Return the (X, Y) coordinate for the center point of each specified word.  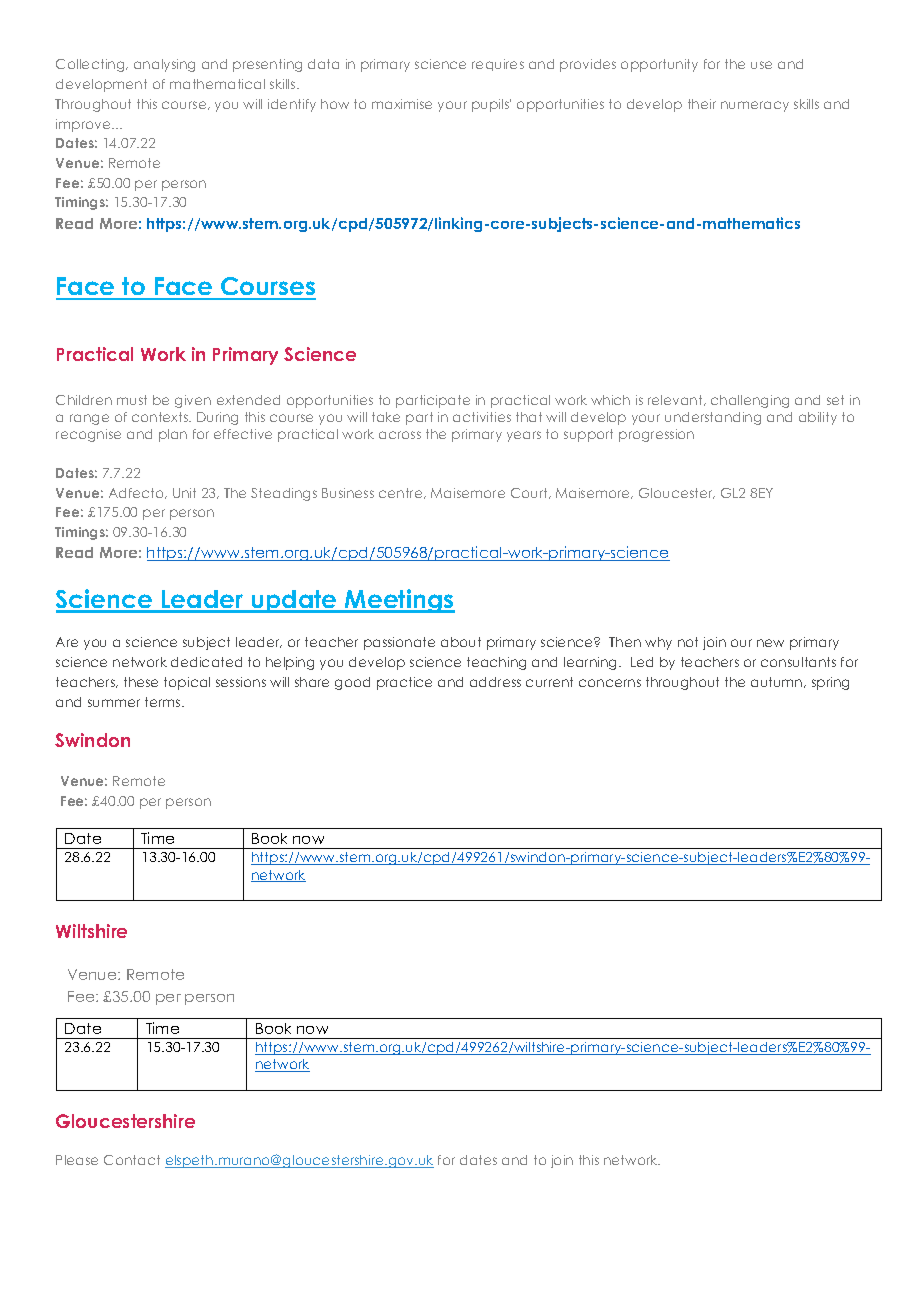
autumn (778, 682)
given (193, 401)
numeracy (755, 106)
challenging (750, 401)
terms (164, 702)
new (770, 643)
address (495, 682)
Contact (132, 1160)
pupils (491, 105)
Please (77, 1160)
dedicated (206, 662)
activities (482, 417)
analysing (164, 65)
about (461, 642)
